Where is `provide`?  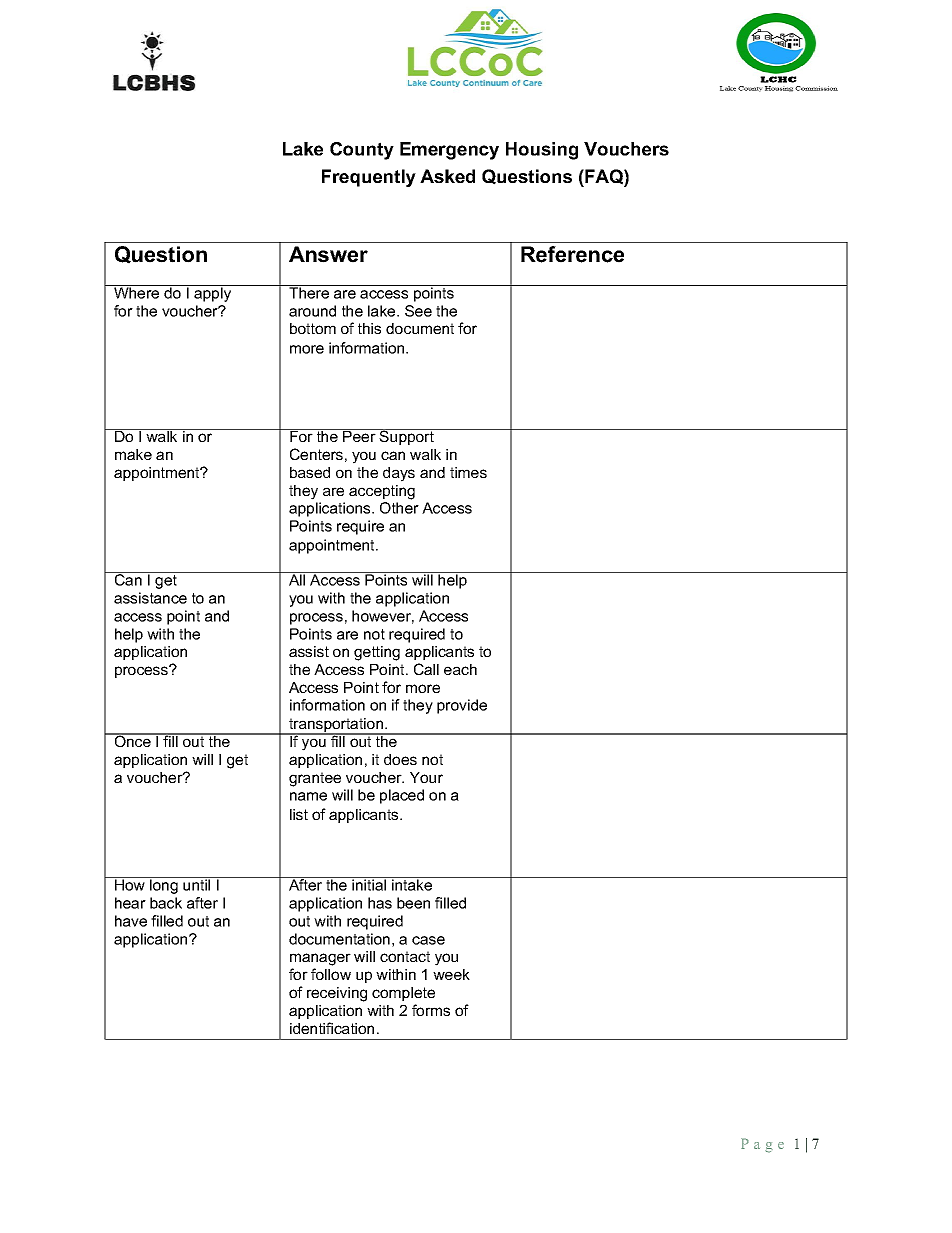 provide is located at coordinates (462, 706).
